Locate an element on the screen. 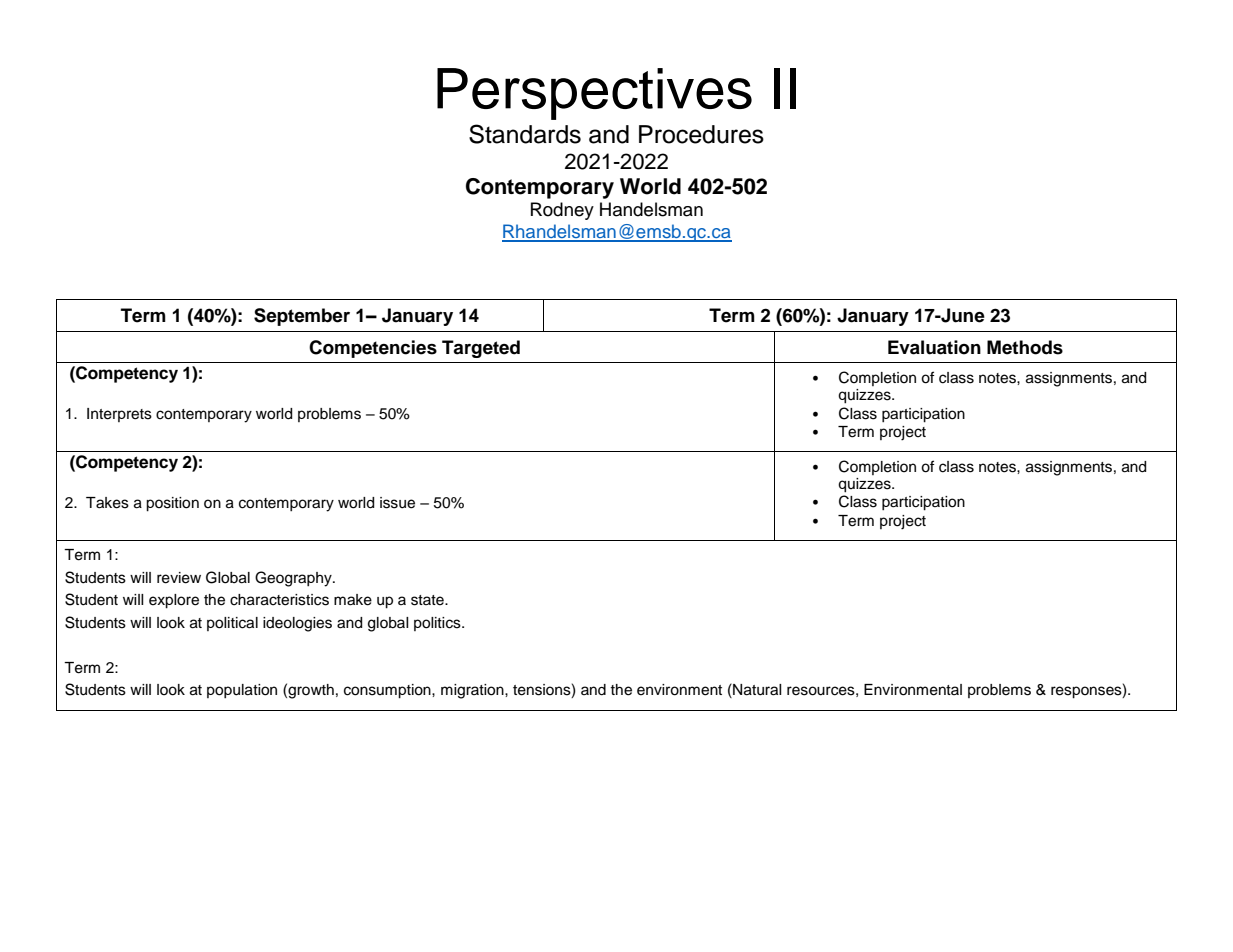  Targeted is located at coordinates (481, 349).
